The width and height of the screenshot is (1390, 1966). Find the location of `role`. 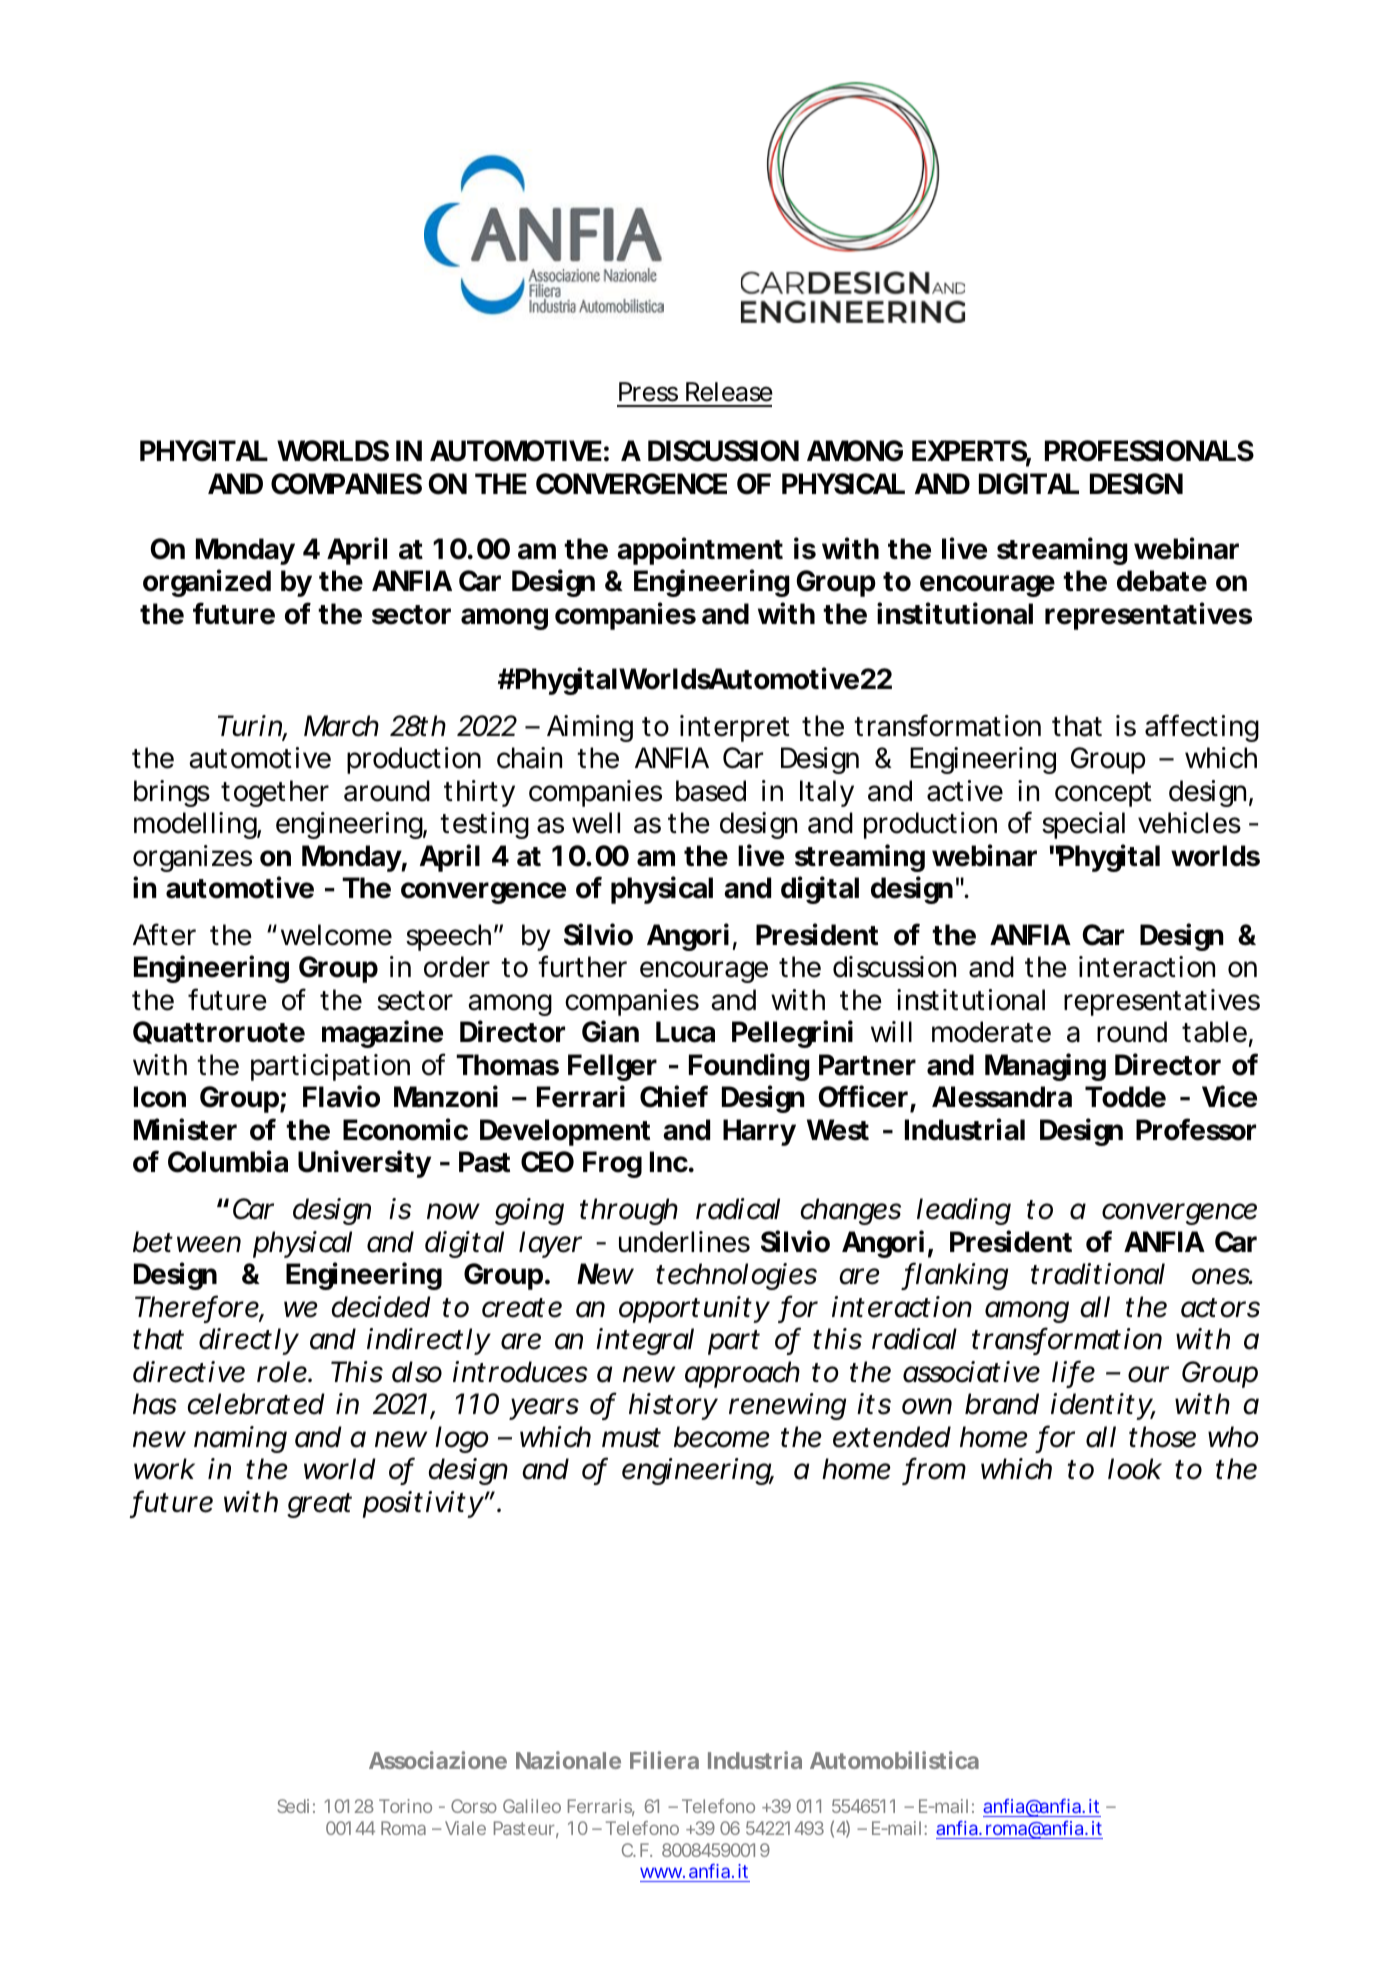

role is located at coordinates (283, 1372).
